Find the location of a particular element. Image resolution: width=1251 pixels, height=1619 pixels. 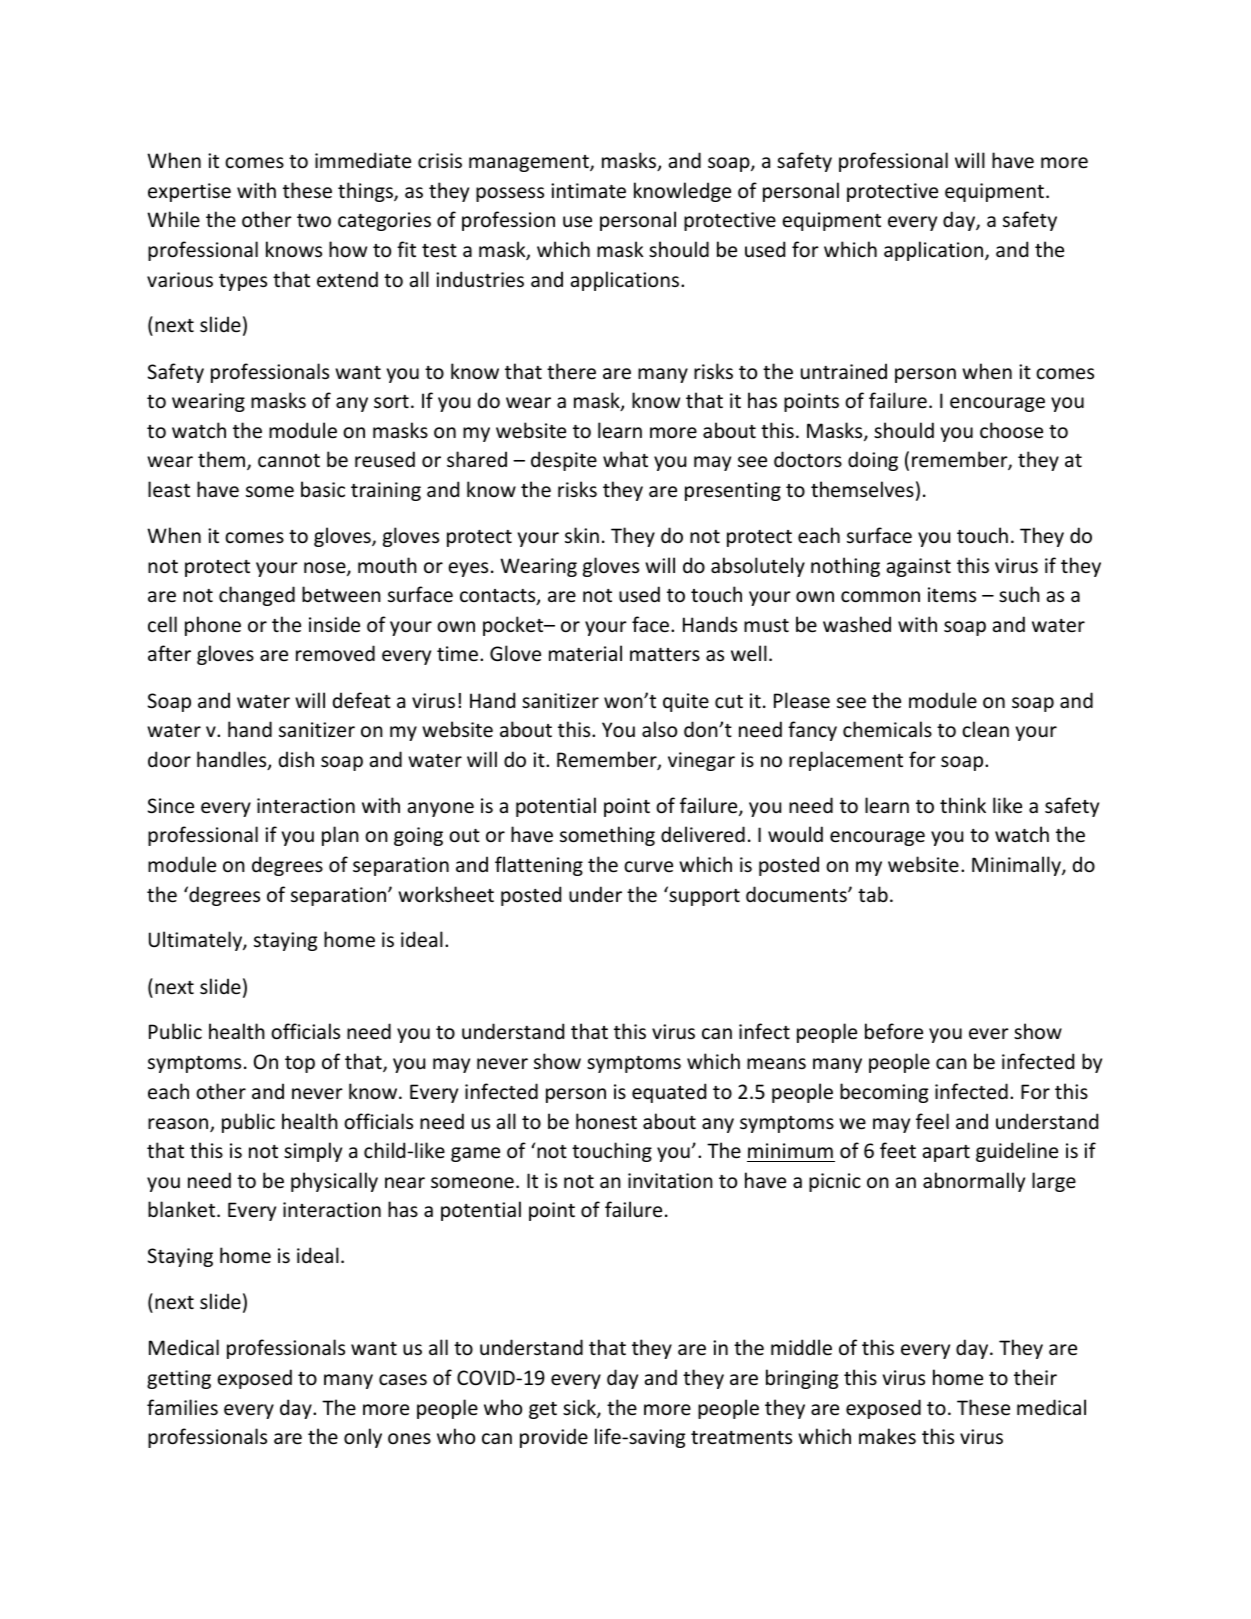

two is located at coordinates (314, 221).
